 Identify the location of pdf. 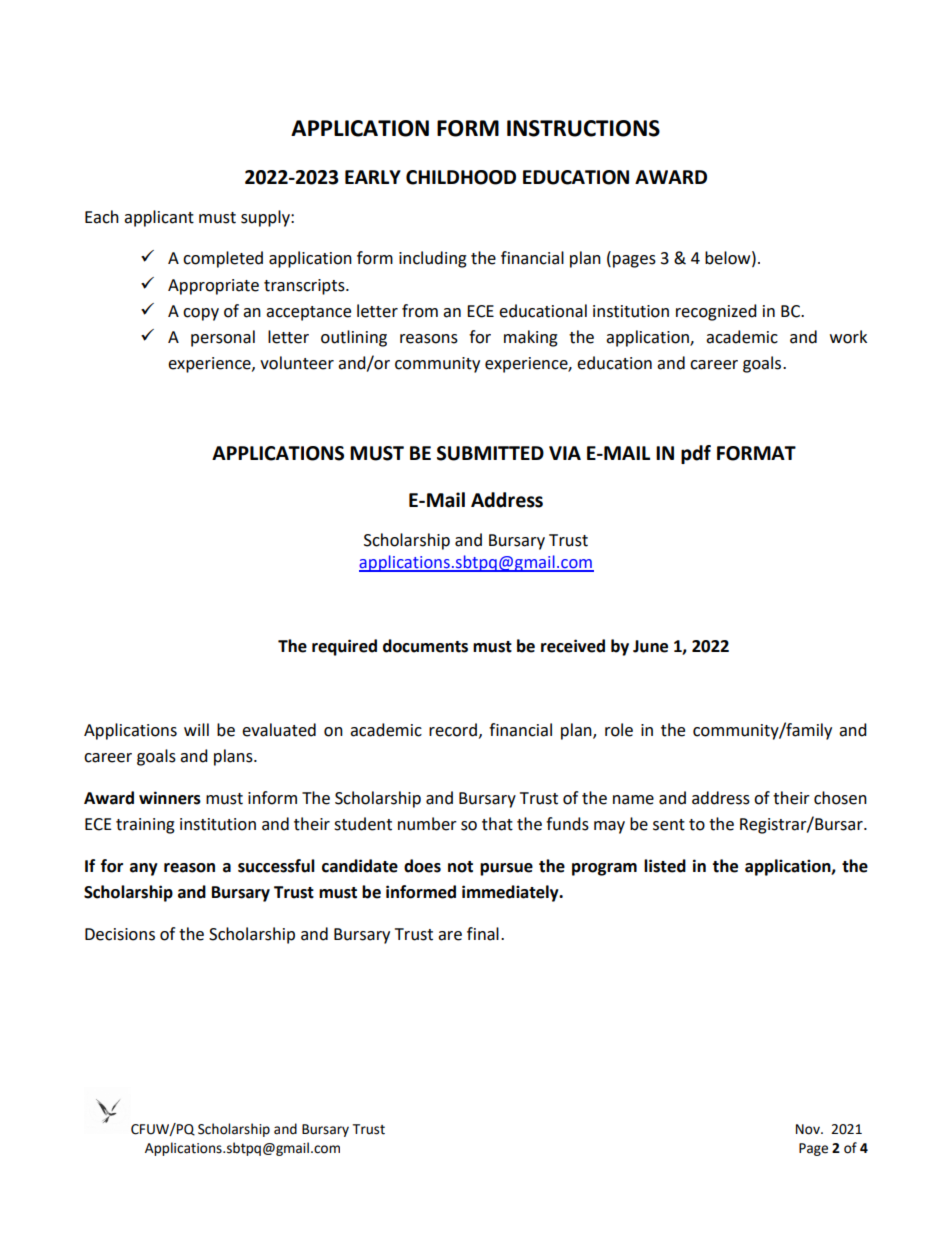
(696, 454).
